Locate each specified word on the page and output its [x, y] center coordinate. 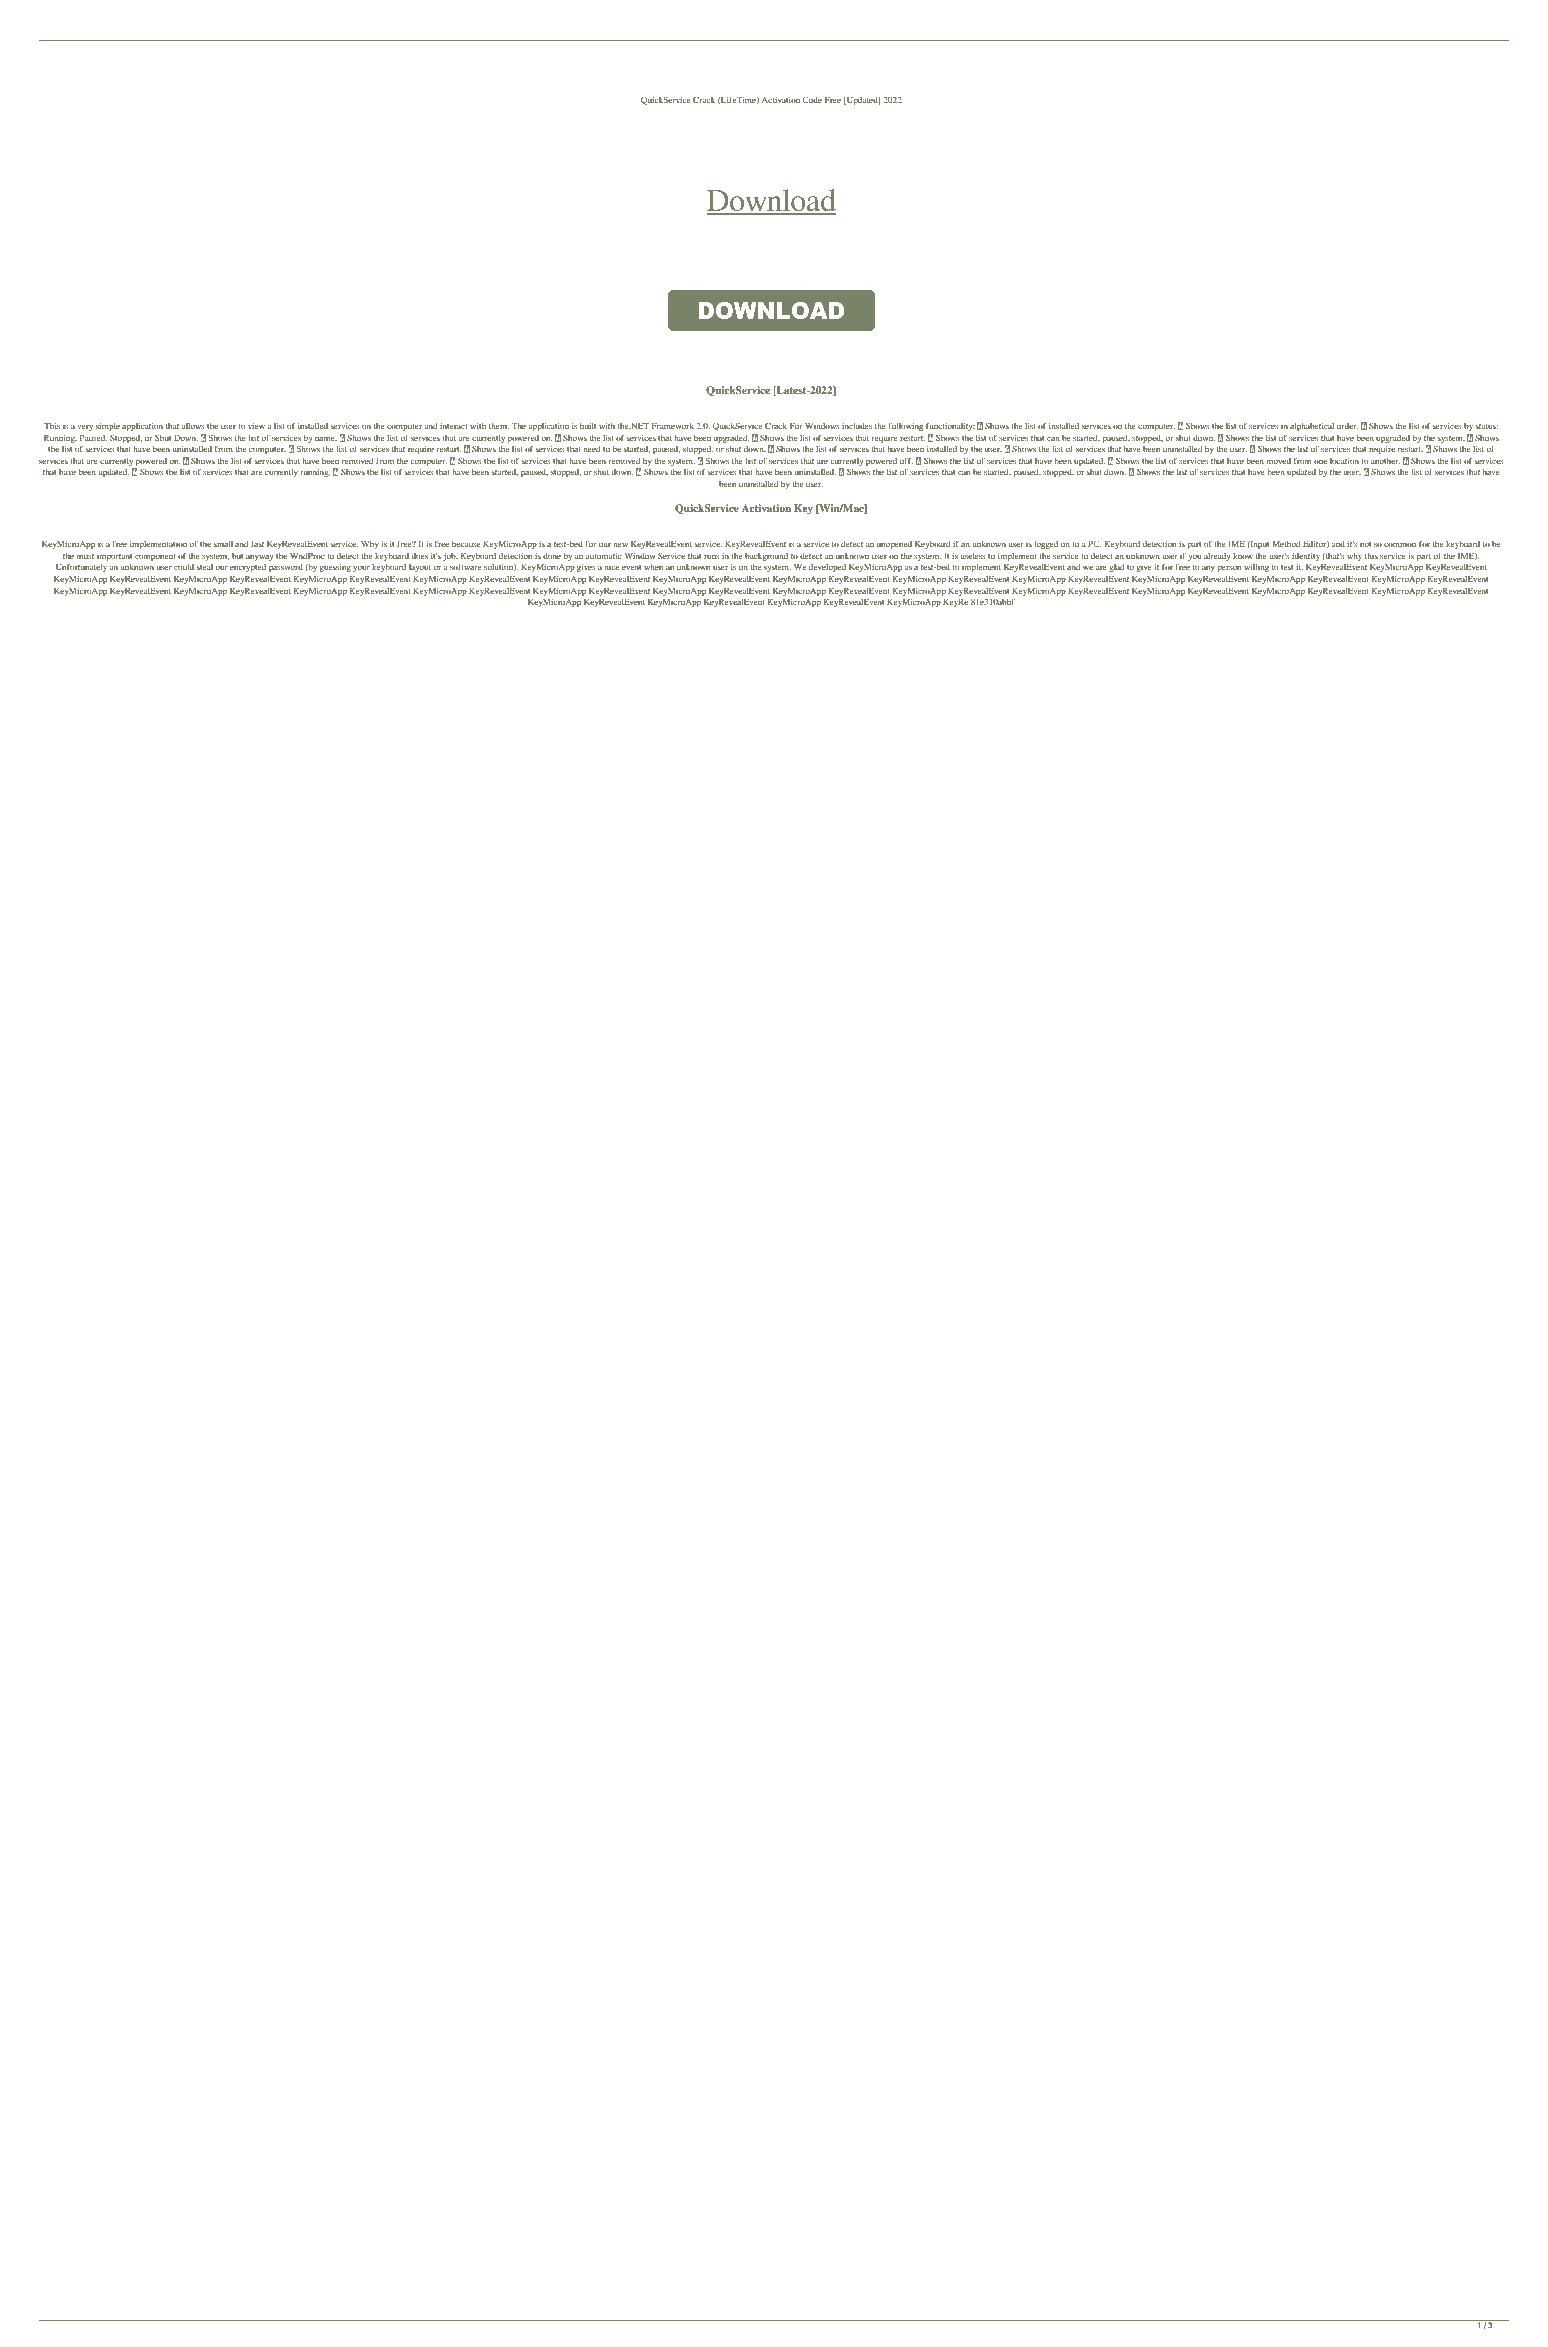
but [237, 556]
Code [812, 100]
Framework [673, 426]
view [256, 426]
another [1385, 461]
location [1344, 461]
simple [108, 427]
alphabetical [1312, 427]
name [326, 438]
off [906, 460]
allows [193, 426]
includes [857, 426]
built [588, 426]
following [906, 426]
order [1347, 426]
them [499, 426]
